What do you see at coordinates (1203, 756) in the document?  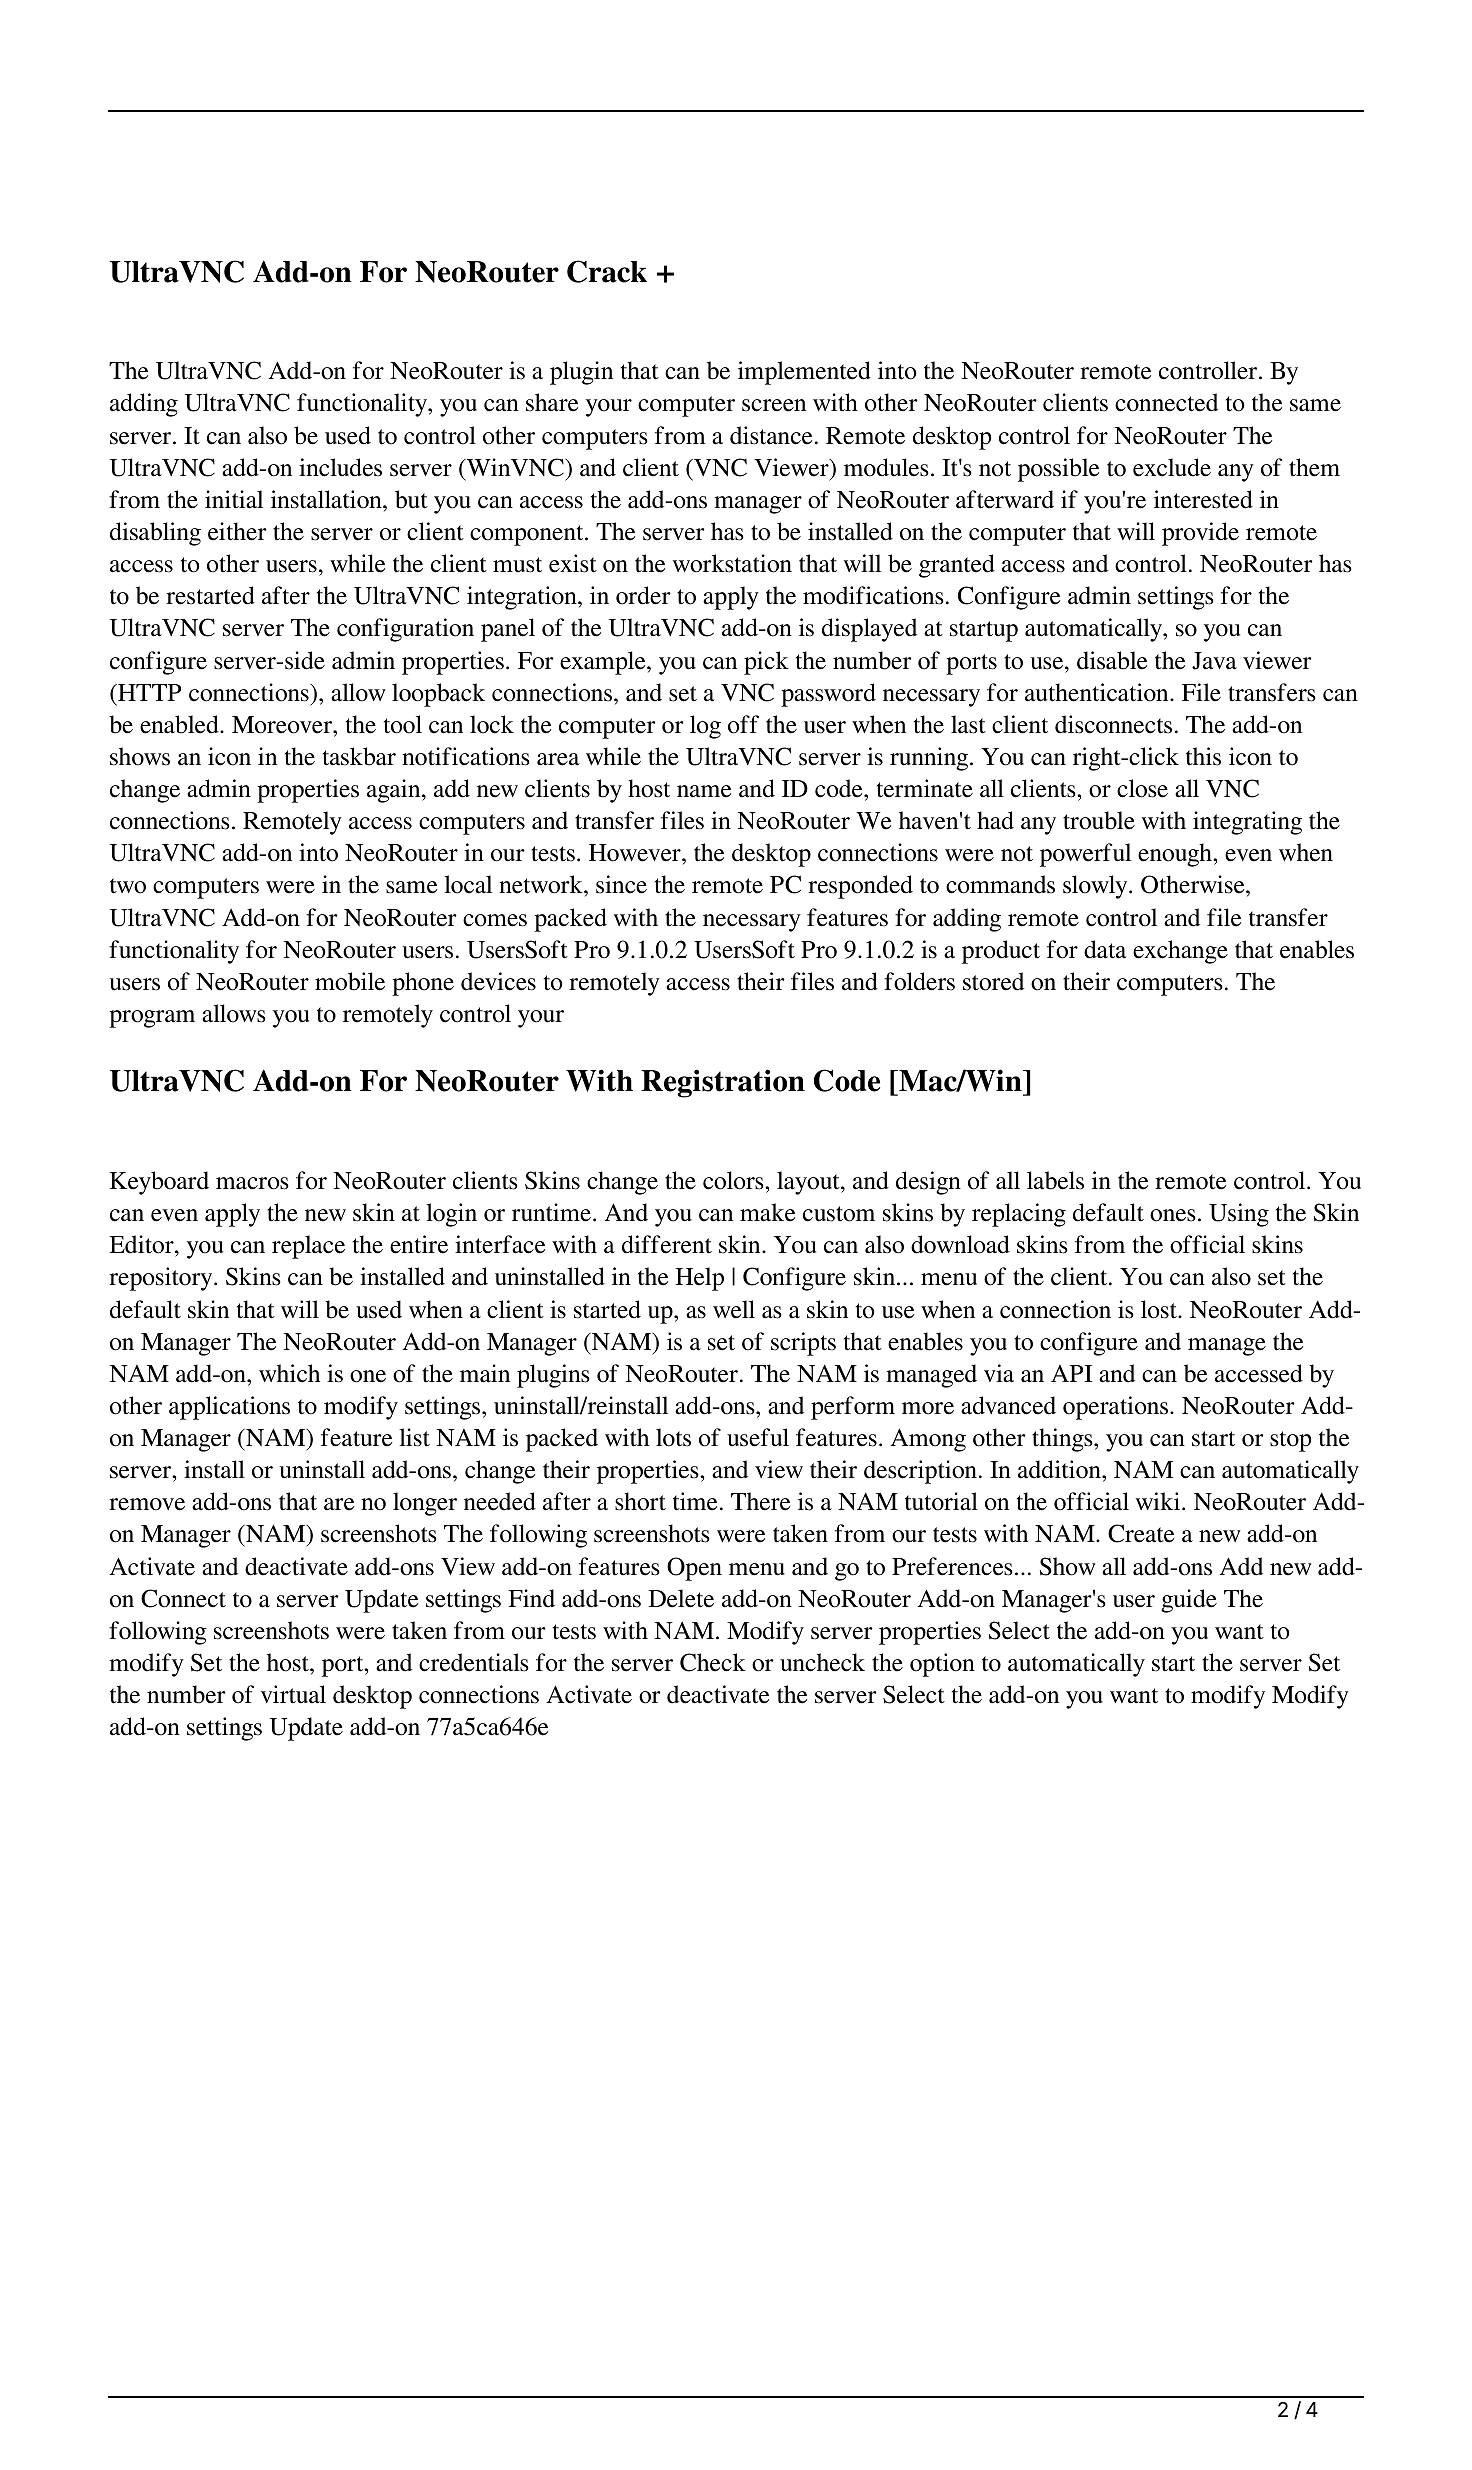 I see `this` at bounding box center [1203, 756].
